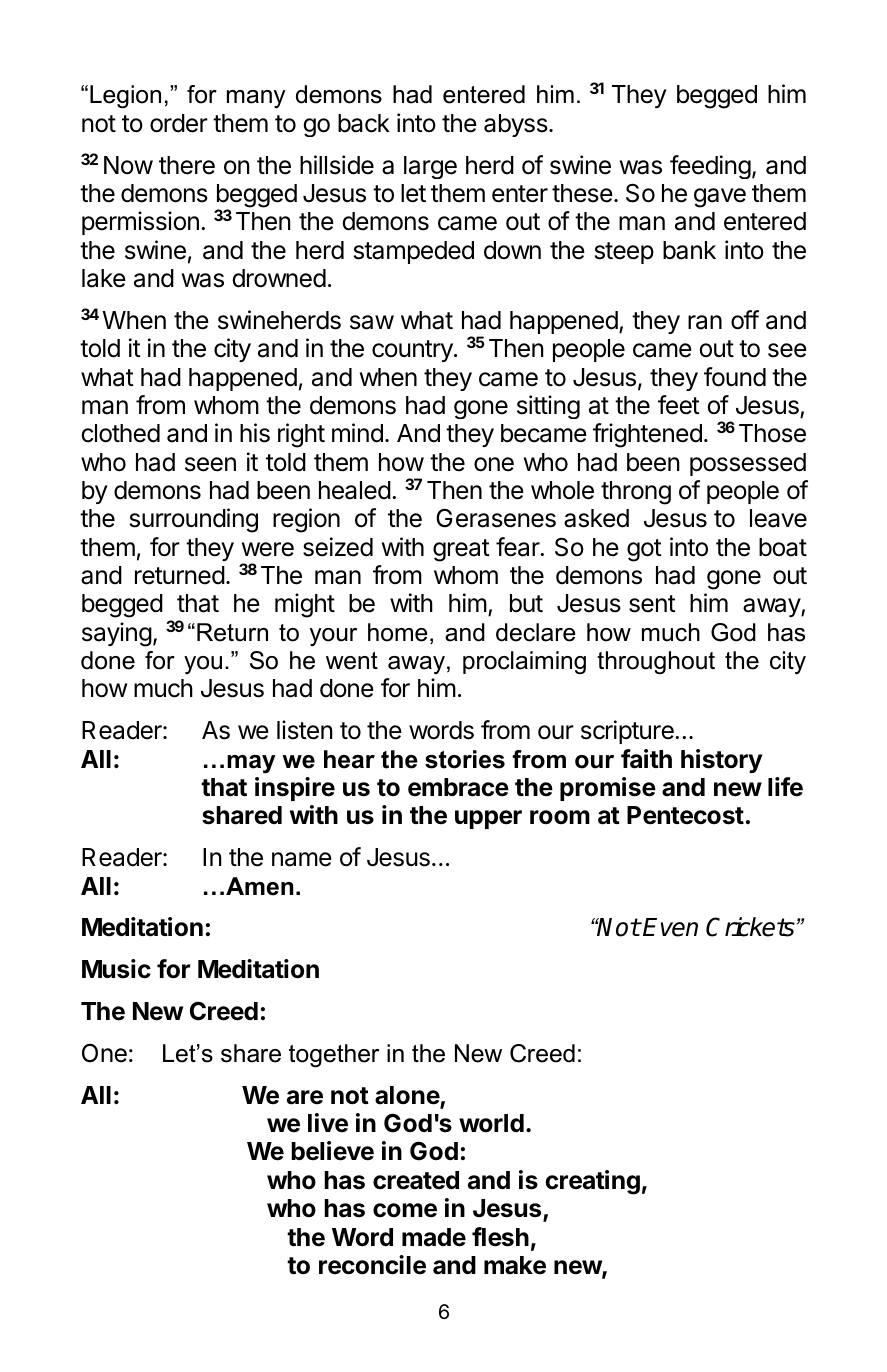  What do you see at coordinates (117, 634) in the screenshot?
I see `saying` at bounding box center [117, 634].
